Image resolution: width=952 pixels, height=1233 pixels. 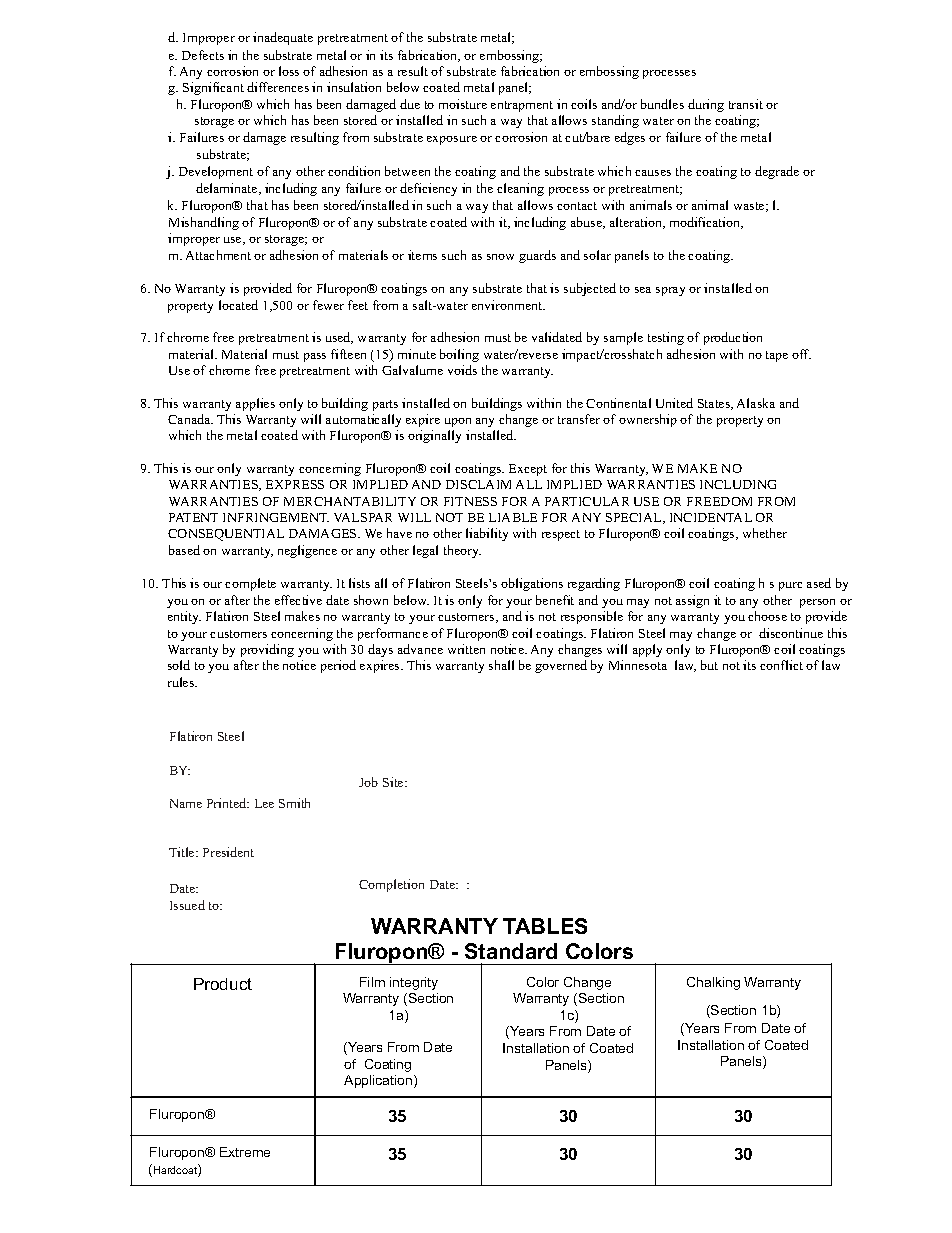 I want to click on choose, so click(x=767, y=616).
